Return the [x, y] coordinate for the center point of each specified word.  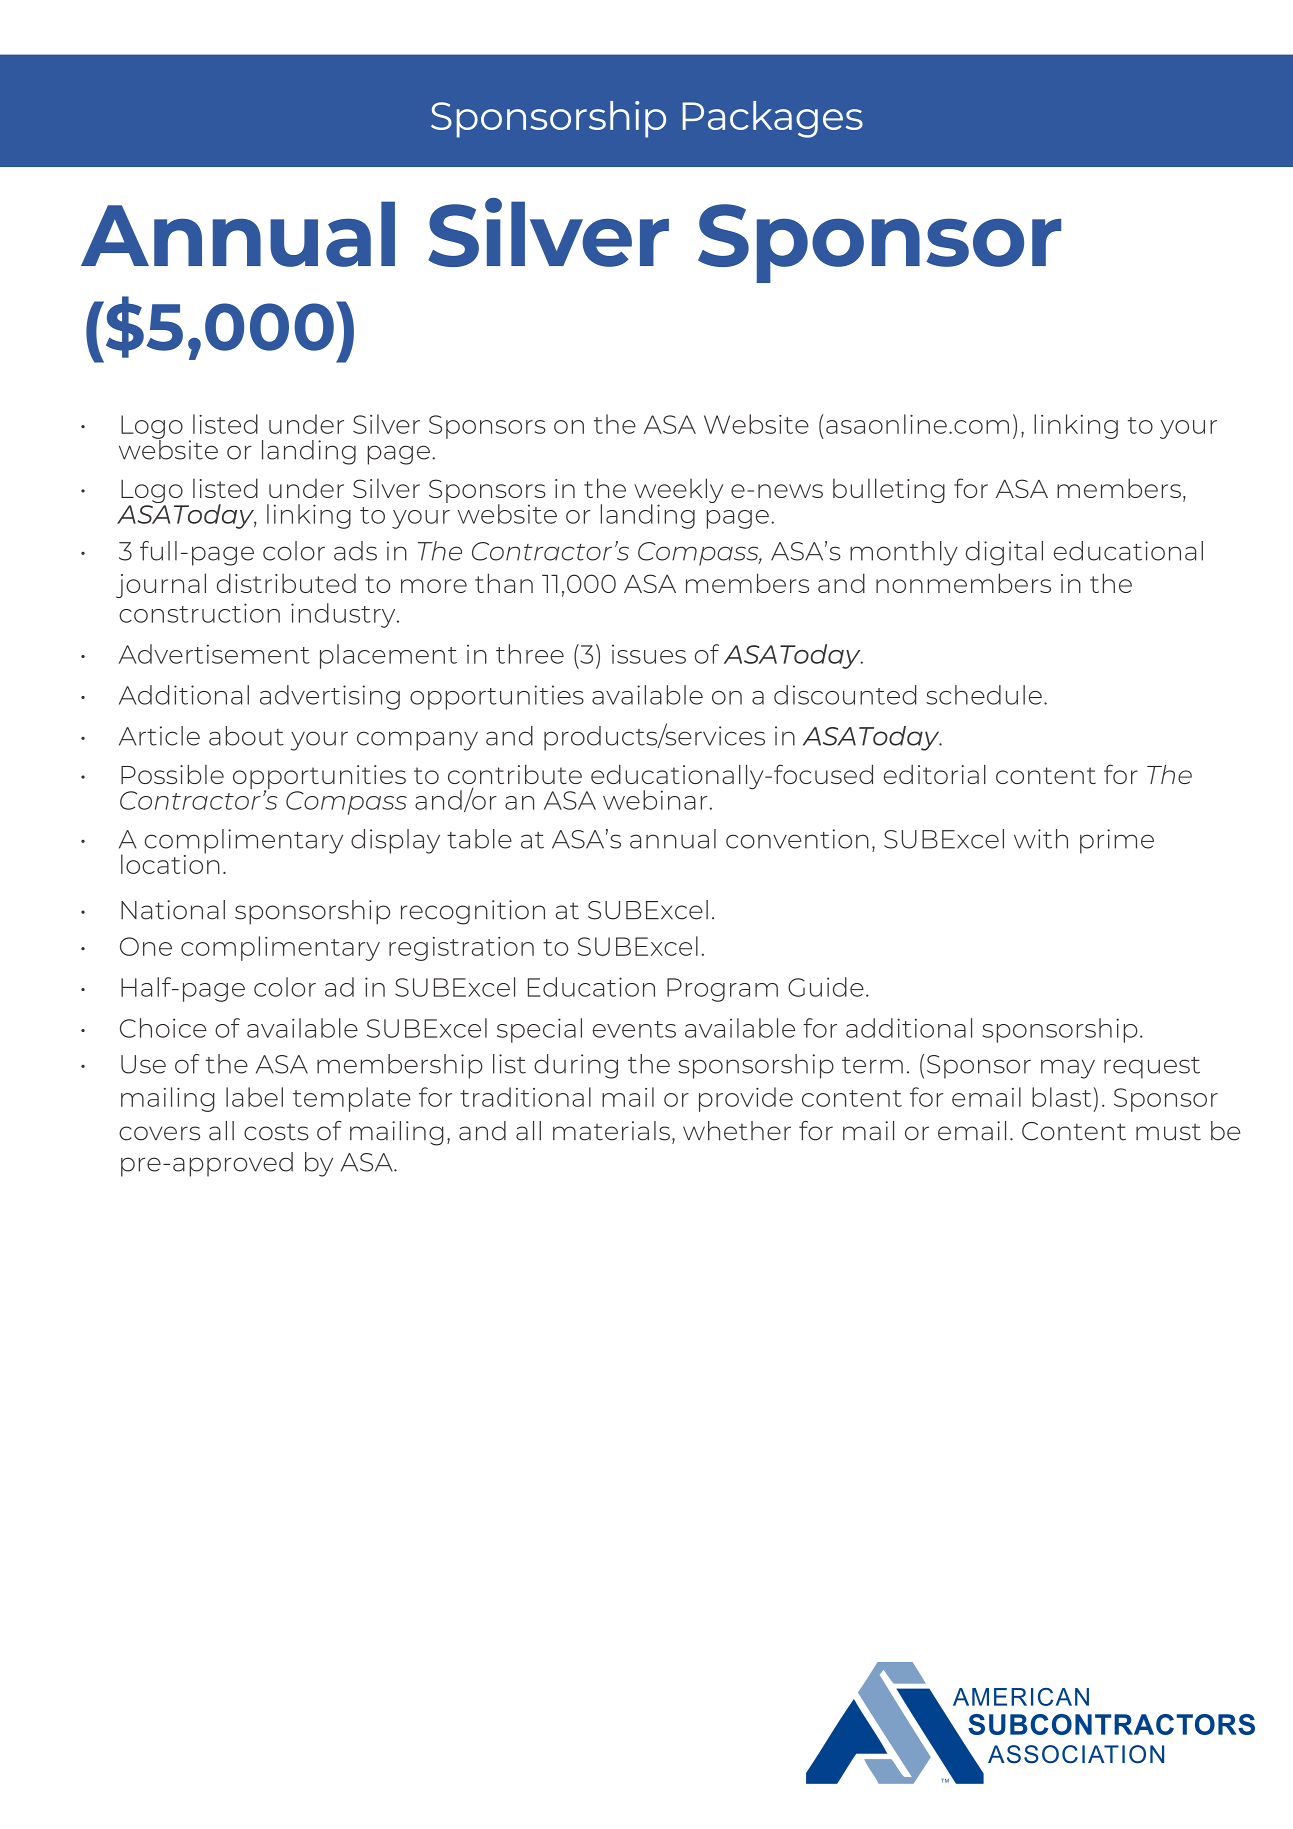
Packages [773, 119]
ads [355, 551]
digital [1004, 553]
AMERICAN [1021, 1697]
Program [722, 990]
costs [276, 1132]
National [173, 910]
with [1041, 839]
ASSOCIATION [1076, 1754]
